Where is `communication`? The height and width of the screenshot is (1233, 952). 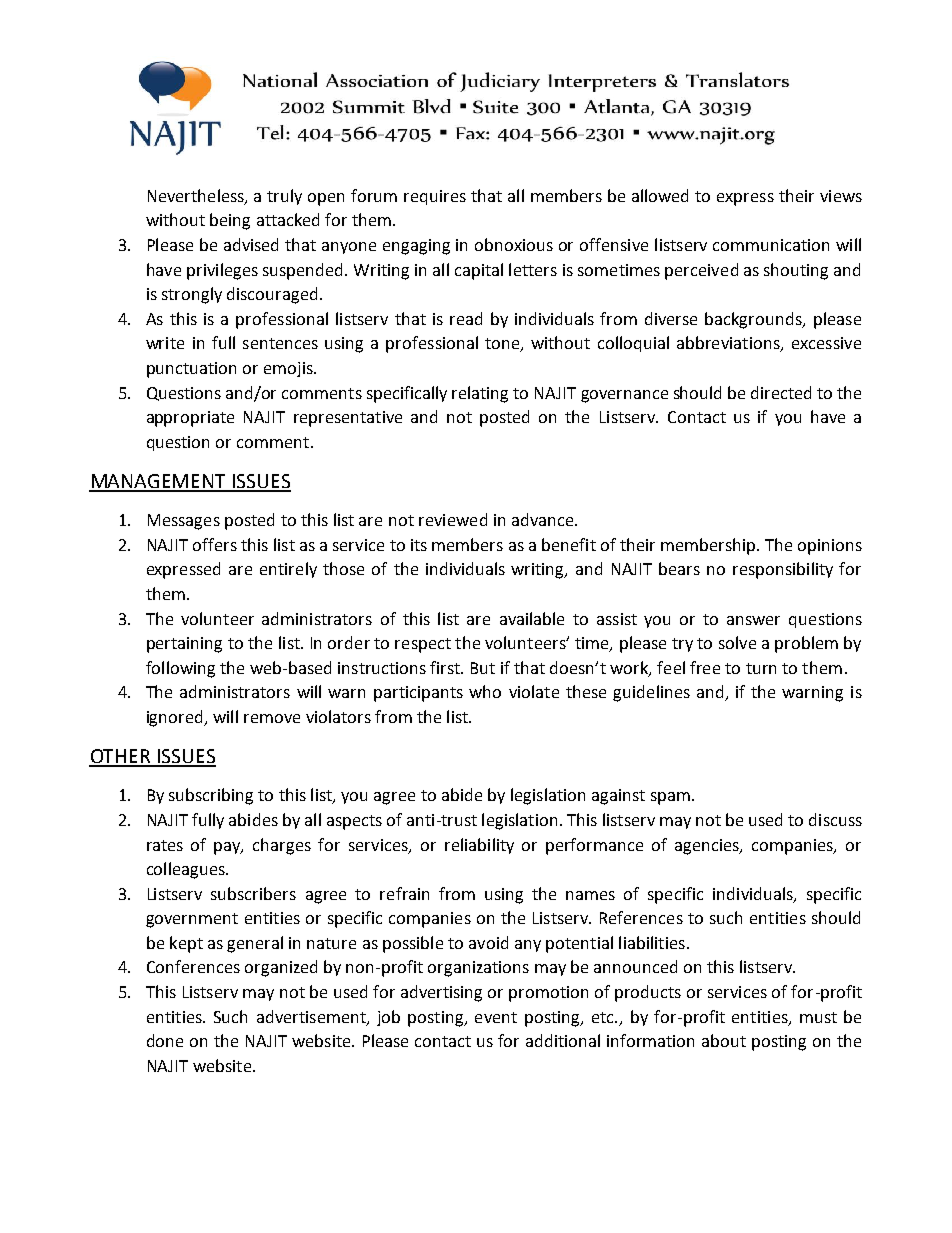
communication is located at coordinates (771, 245).
